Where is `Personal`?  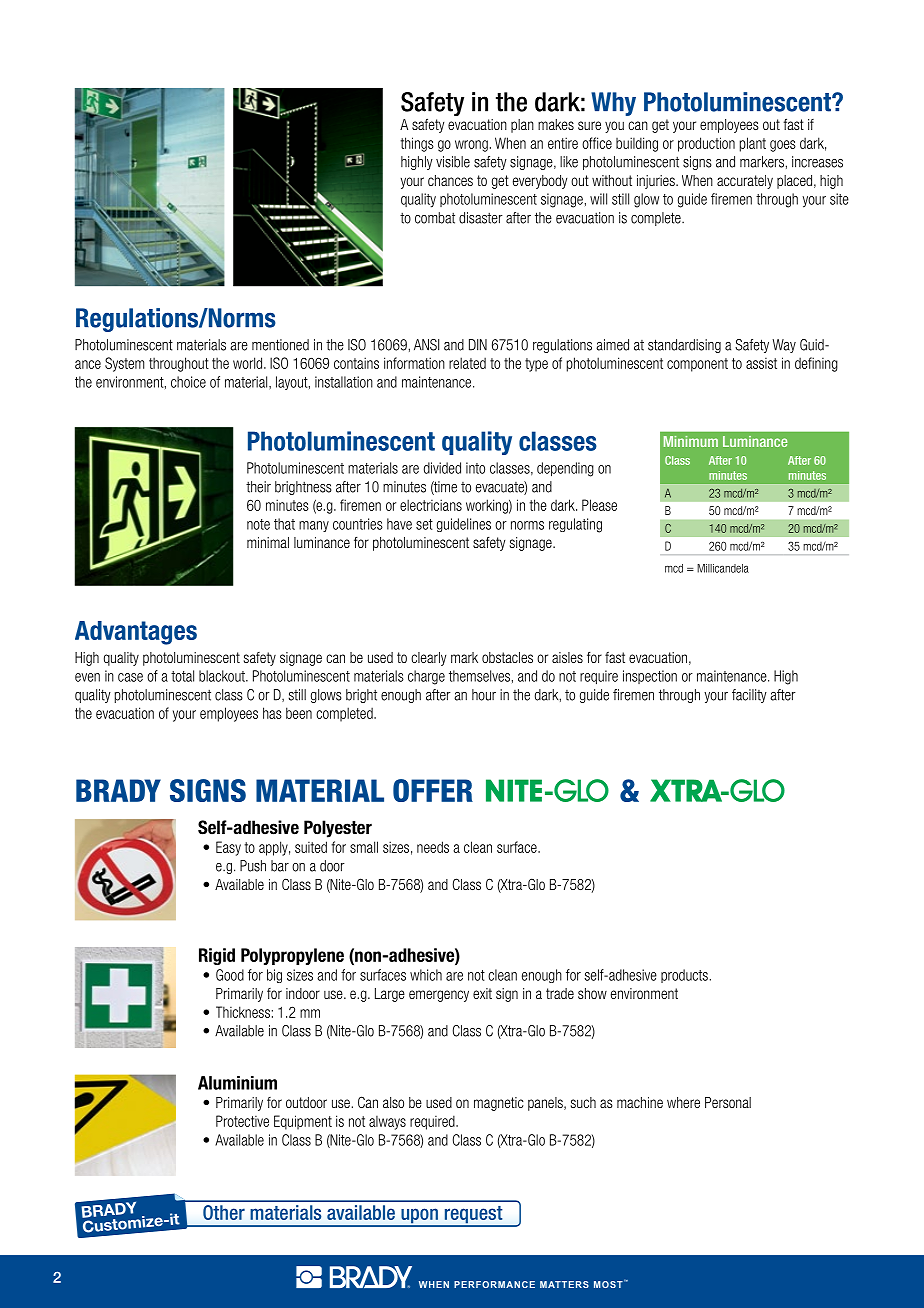
Personal is located at coordinates (728, 1102).
